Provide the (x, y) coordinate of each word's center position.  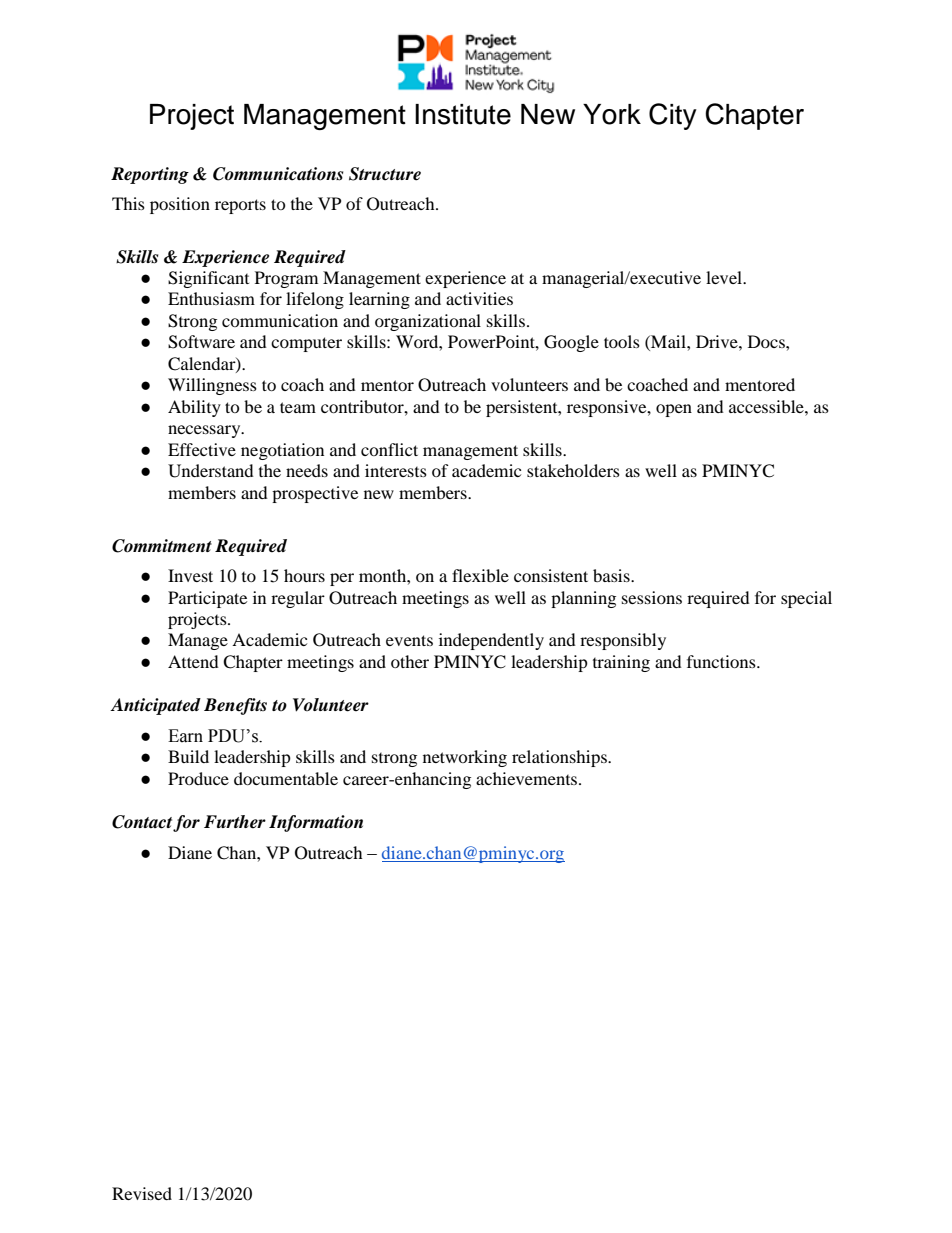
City (673, 116)
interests (396, 470)
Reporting (150, 175)
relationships (560, 758)
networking (465, 758)
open (674, 410)
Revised (142, 1193)
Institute (463, 114)
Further (235, 822)
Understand (211, 471)
